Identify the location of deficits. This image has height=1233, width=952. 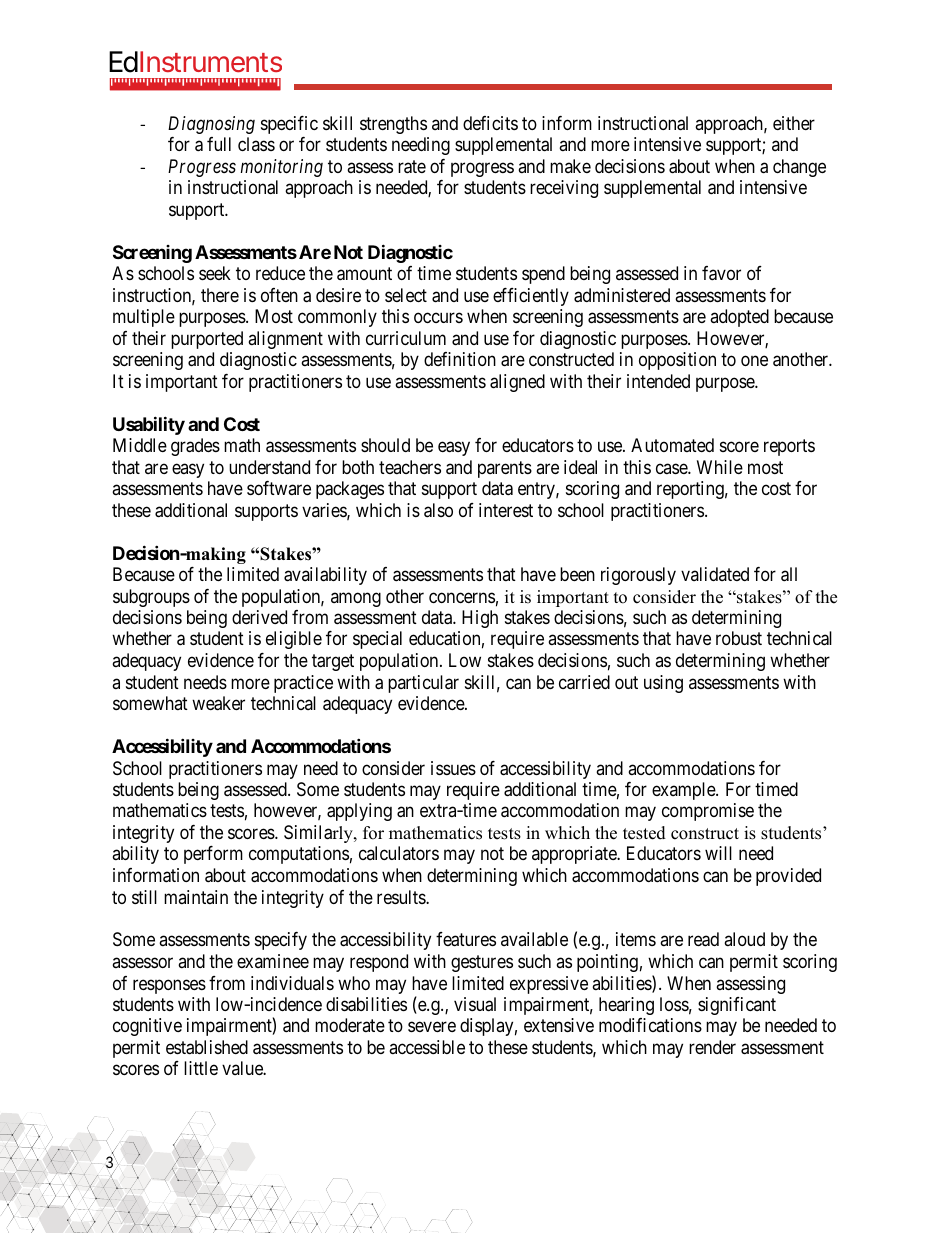
(490, 123).
